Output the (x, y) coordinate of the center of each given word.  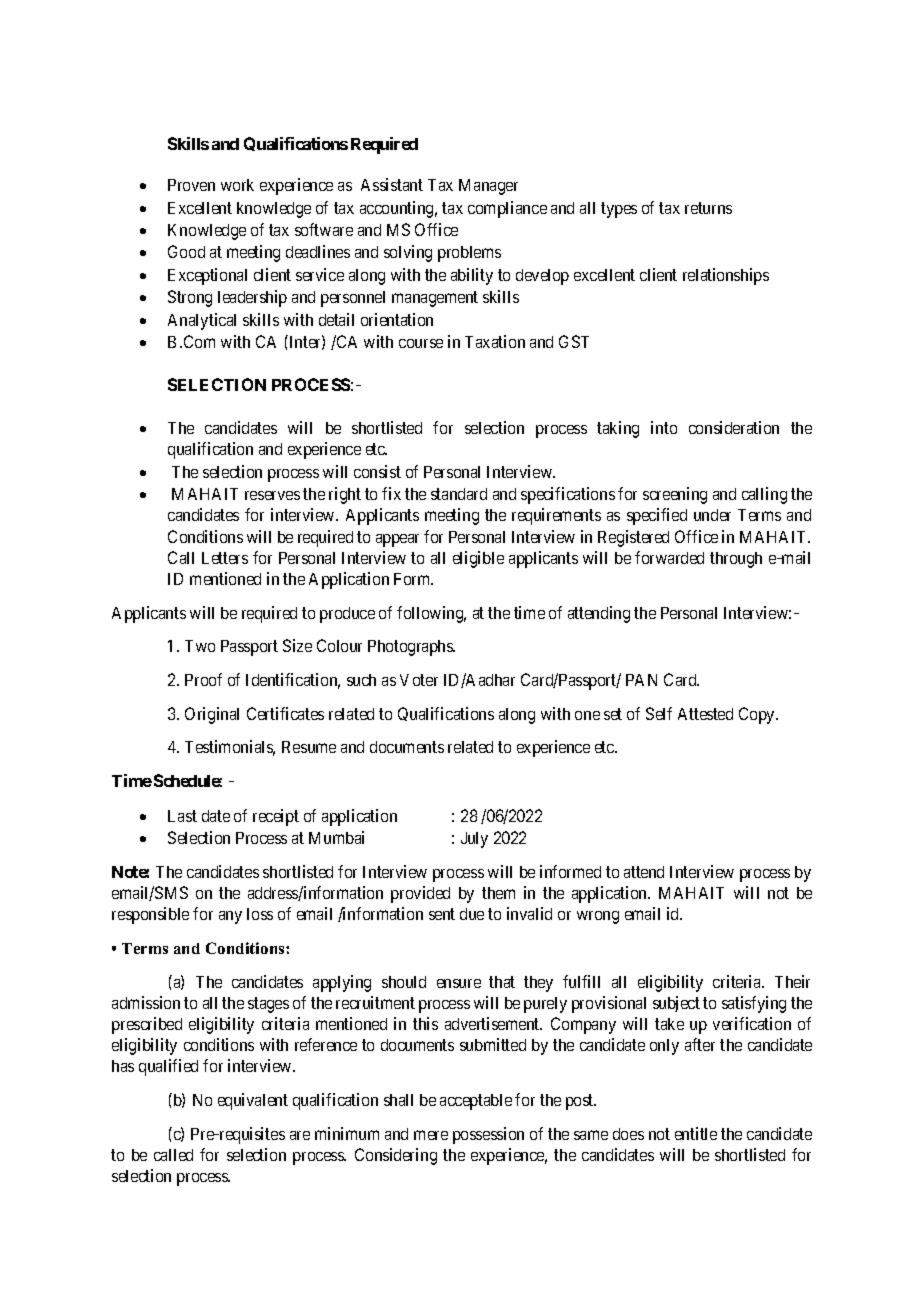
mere (431, 1135)
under (712, 515)
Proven (191, 185)
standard (459, 494)
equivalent (253, 1101)
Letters (225, 558)
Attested (705, 714)
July (474, 840)
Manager (488, 187)
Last (182, 816)
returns (708, 208)
